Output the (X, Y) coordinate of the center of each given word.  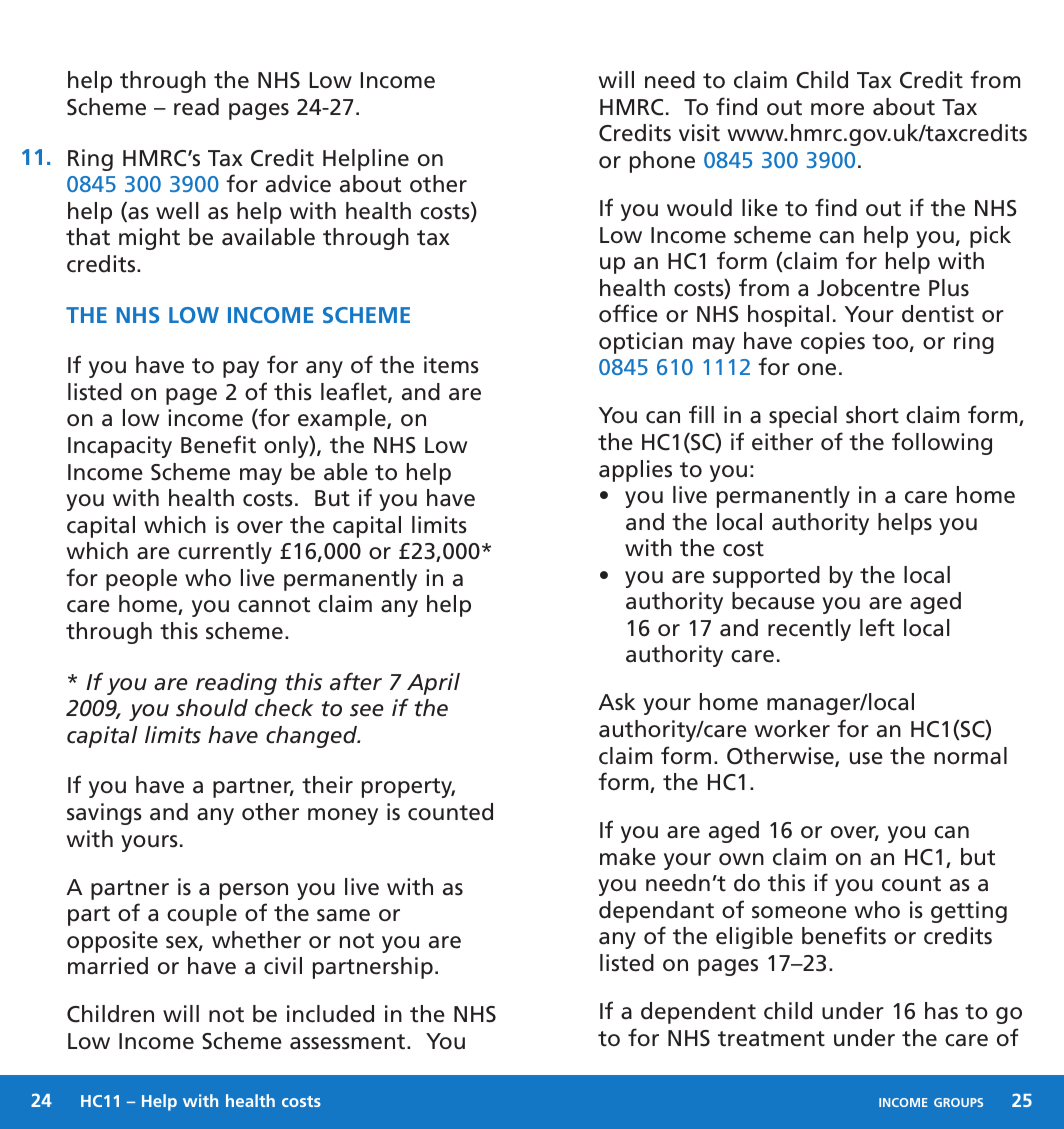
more (837, 109)
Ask (617, 702)
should (212, 708)
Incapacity (120, 447)
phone (662, 162)
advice (298, 184)
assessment (349, 1042)
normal (970, 756)
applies (635, 471)
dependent (698, 1013)
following (942, 443)
